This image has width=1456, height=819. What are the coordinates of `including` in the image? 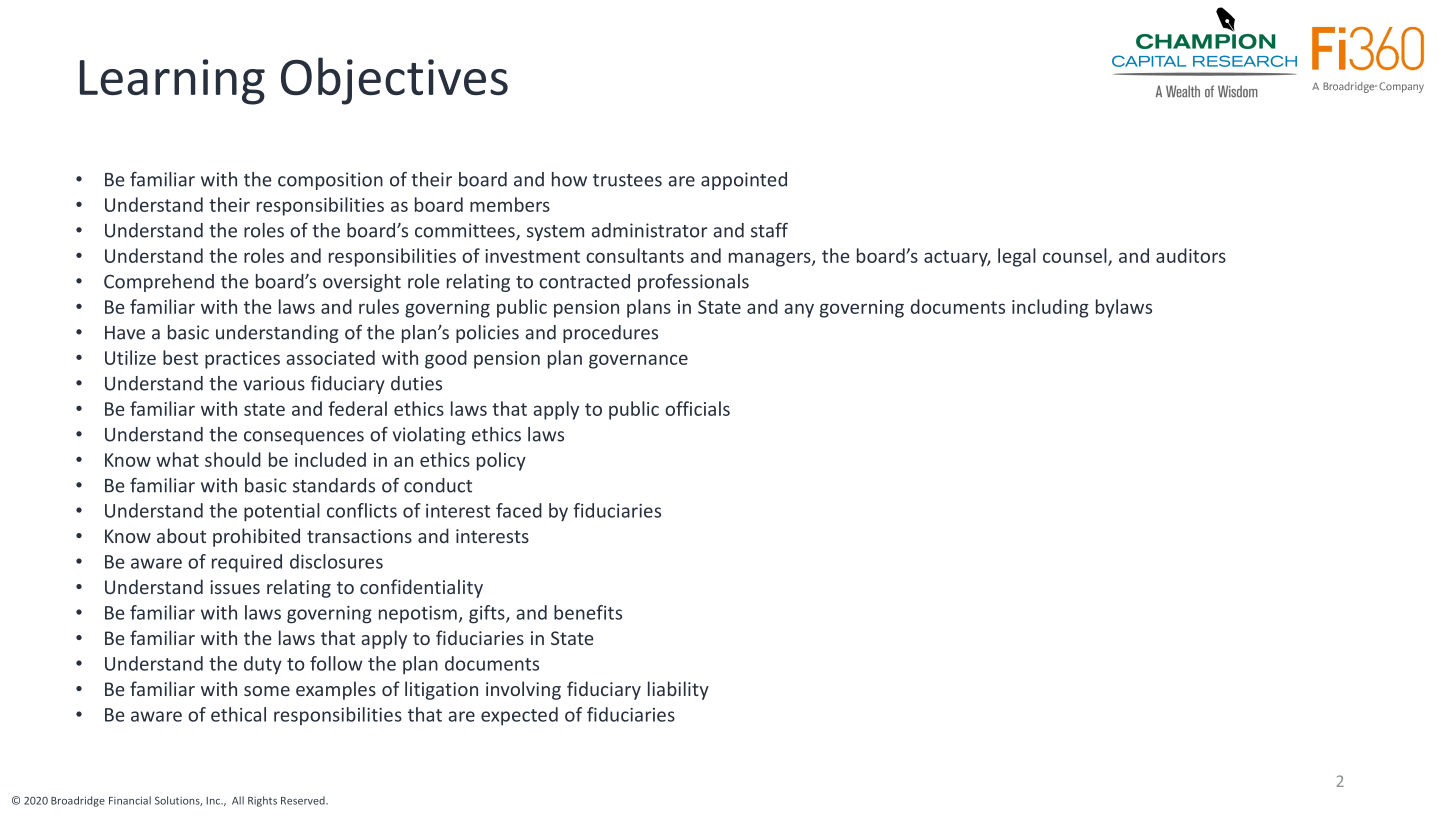 It's located at (1050, 308).
